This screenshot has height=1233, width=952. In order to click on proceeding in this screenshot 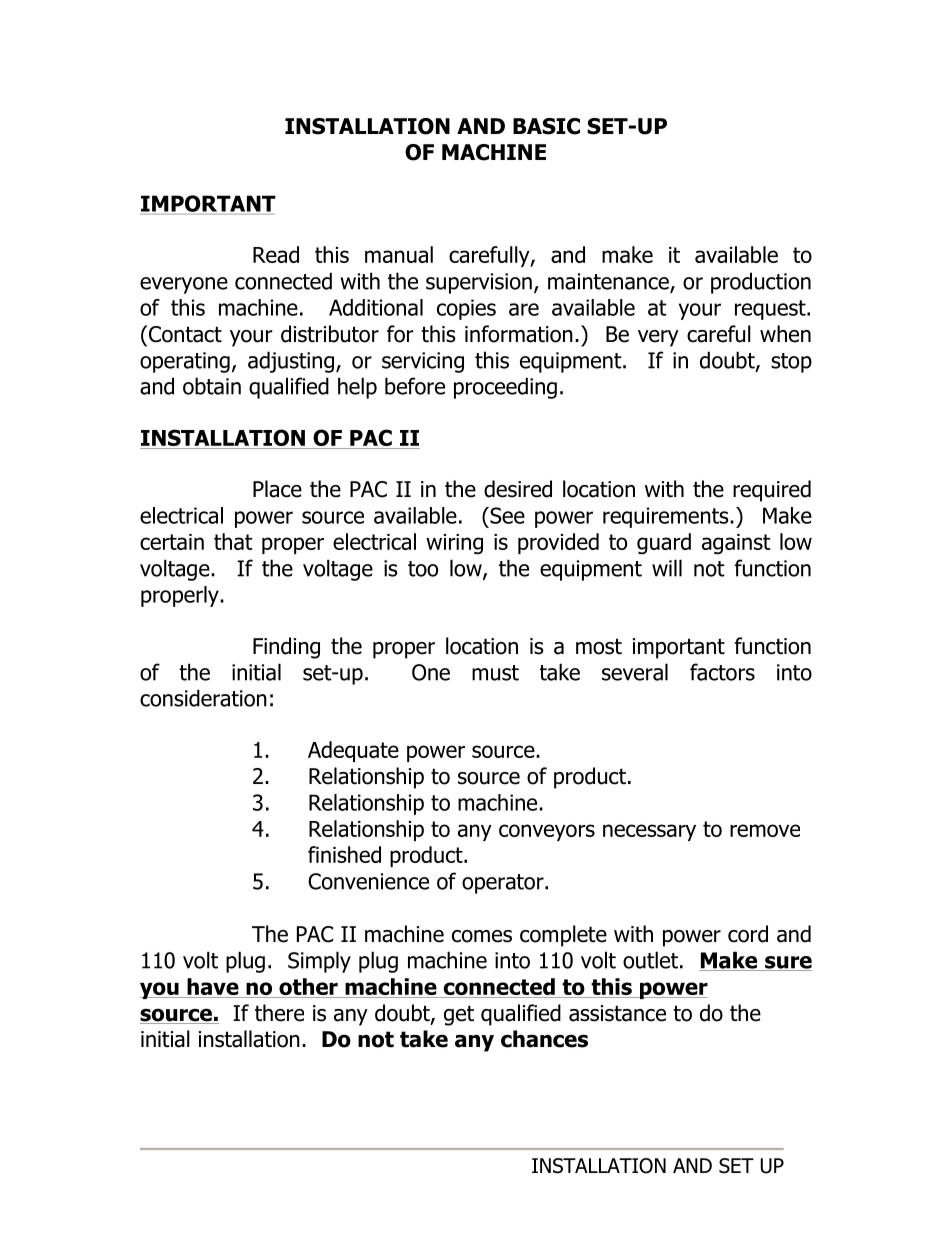, I will do `click(505, 388)`.
